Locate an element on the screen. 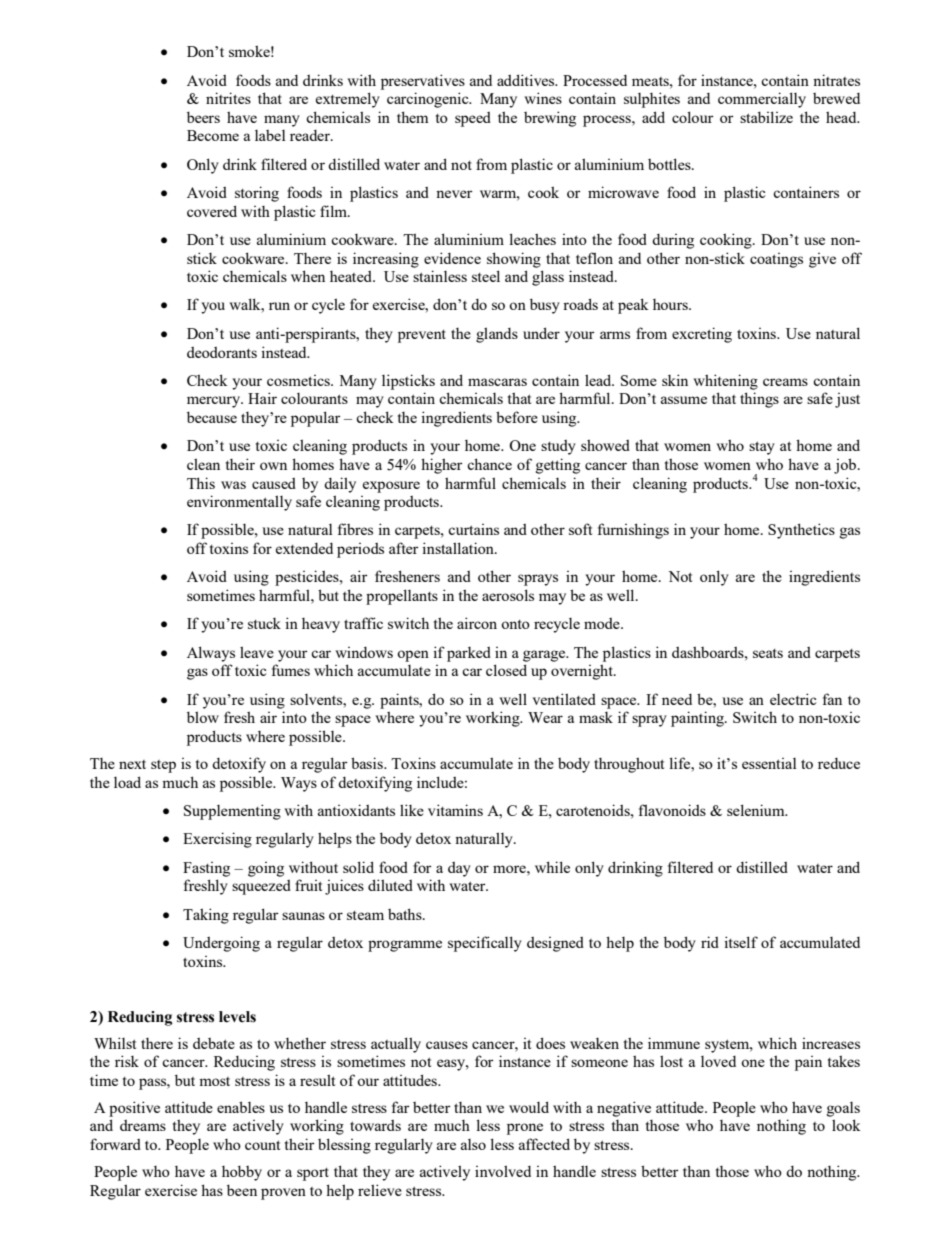 The width and height of the screenshot is (952, 1233). also is located at coordinates (473, 1144).
